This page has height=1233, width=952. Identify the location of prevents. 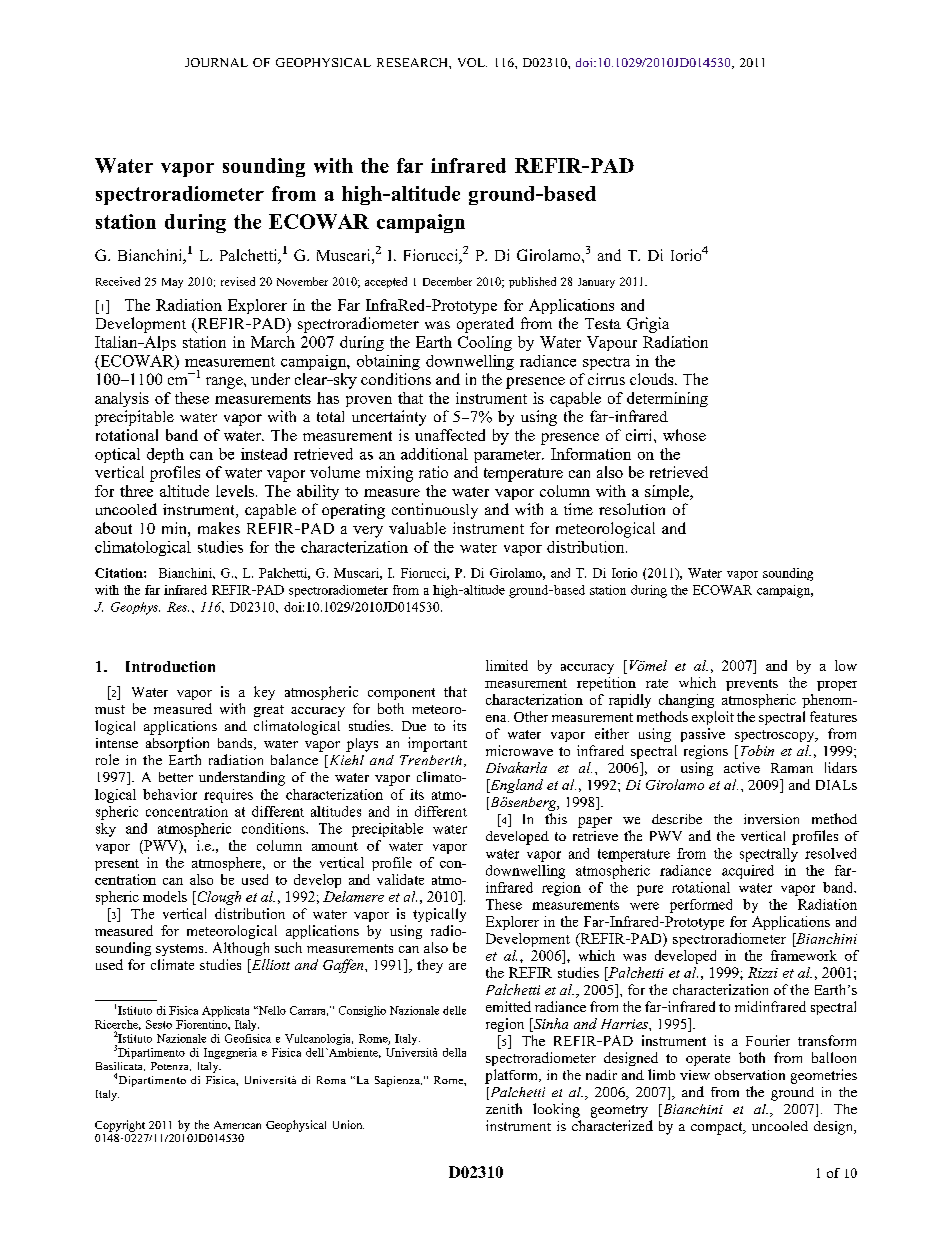
(752, 685).
